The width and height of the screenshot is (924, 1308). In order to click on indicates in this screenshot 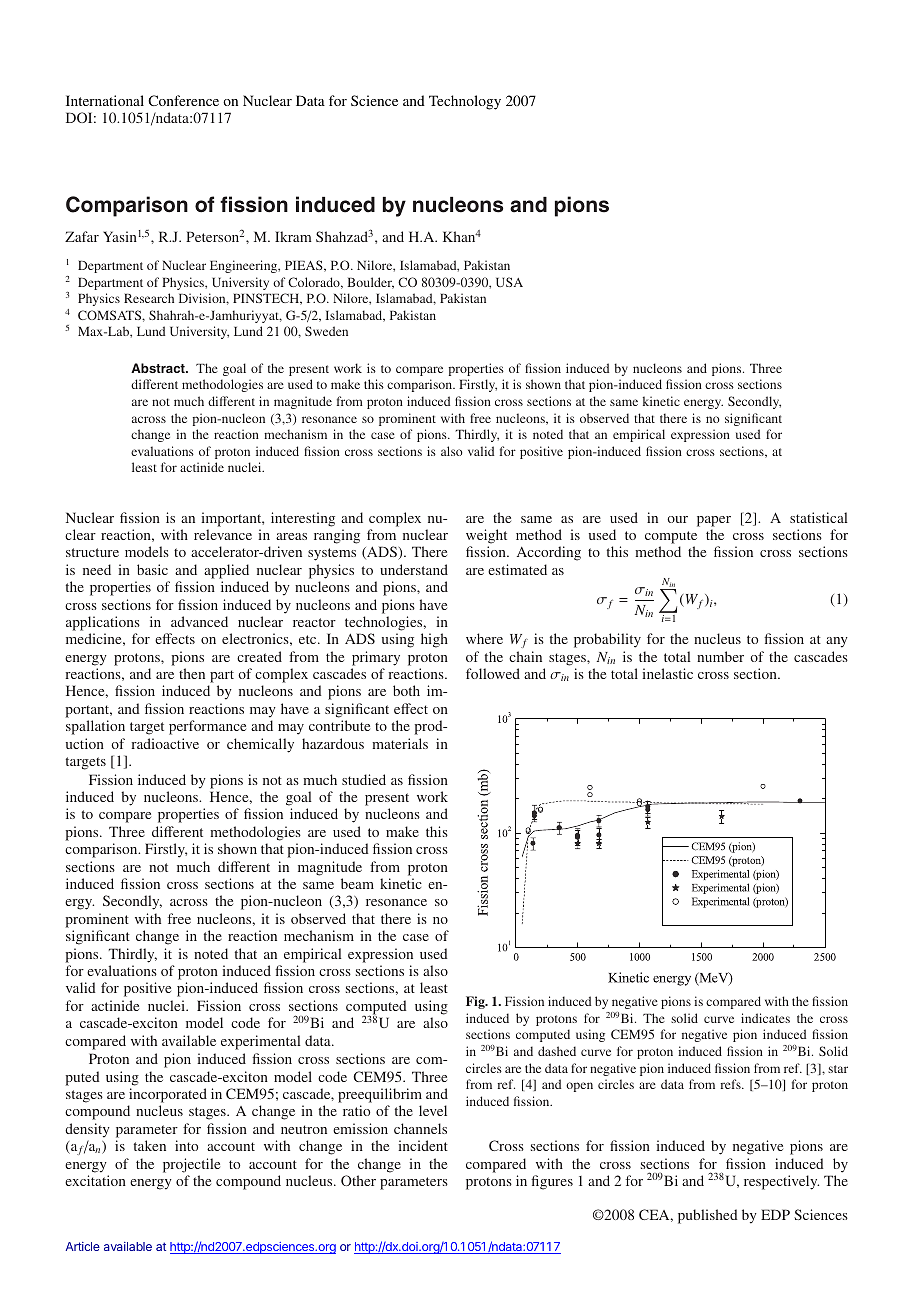, I will do `click(765, 1018)`.
